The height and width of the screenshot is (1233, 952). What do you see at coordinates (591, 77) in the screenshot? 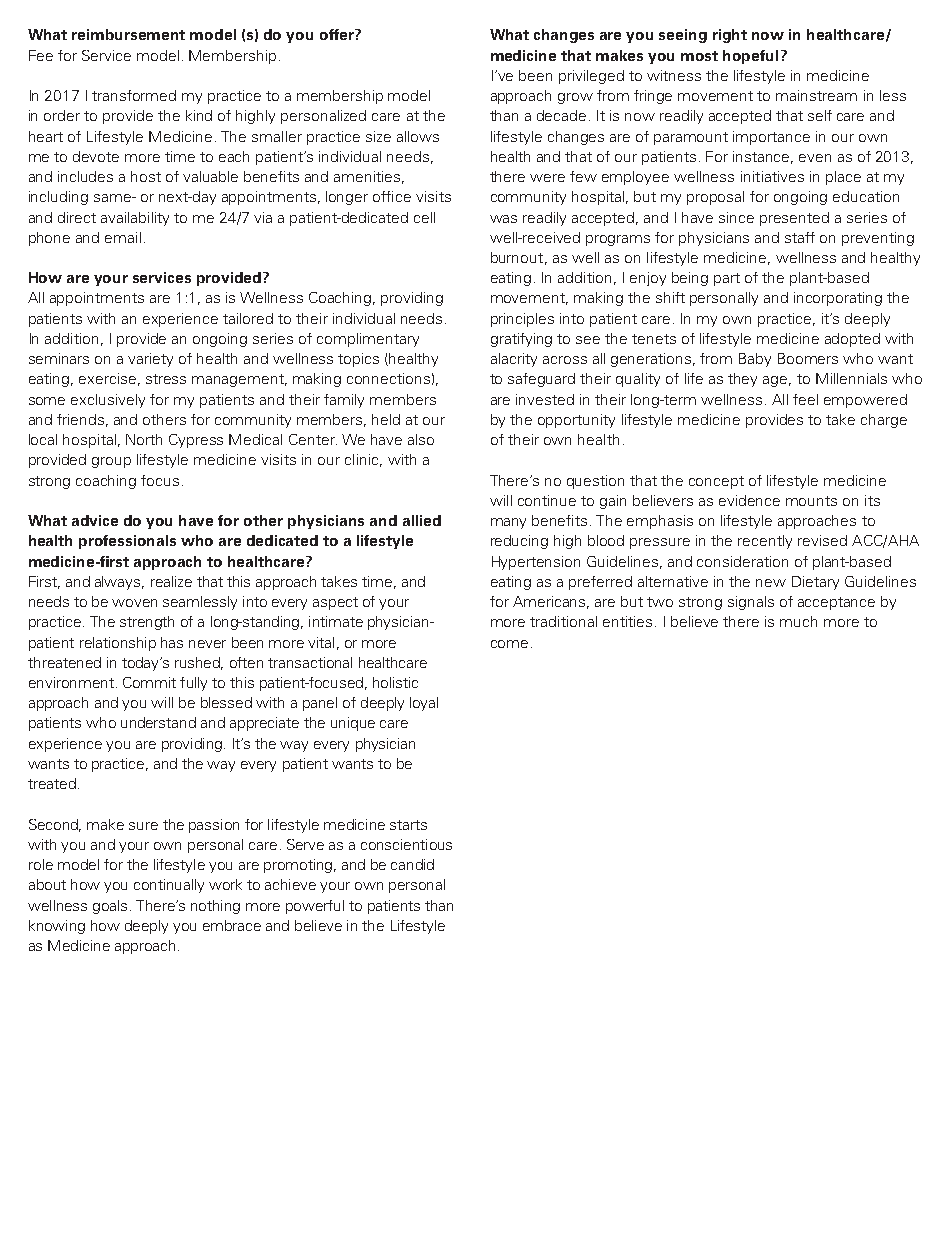
I see `privileged` at bounding box center [591, 77].
